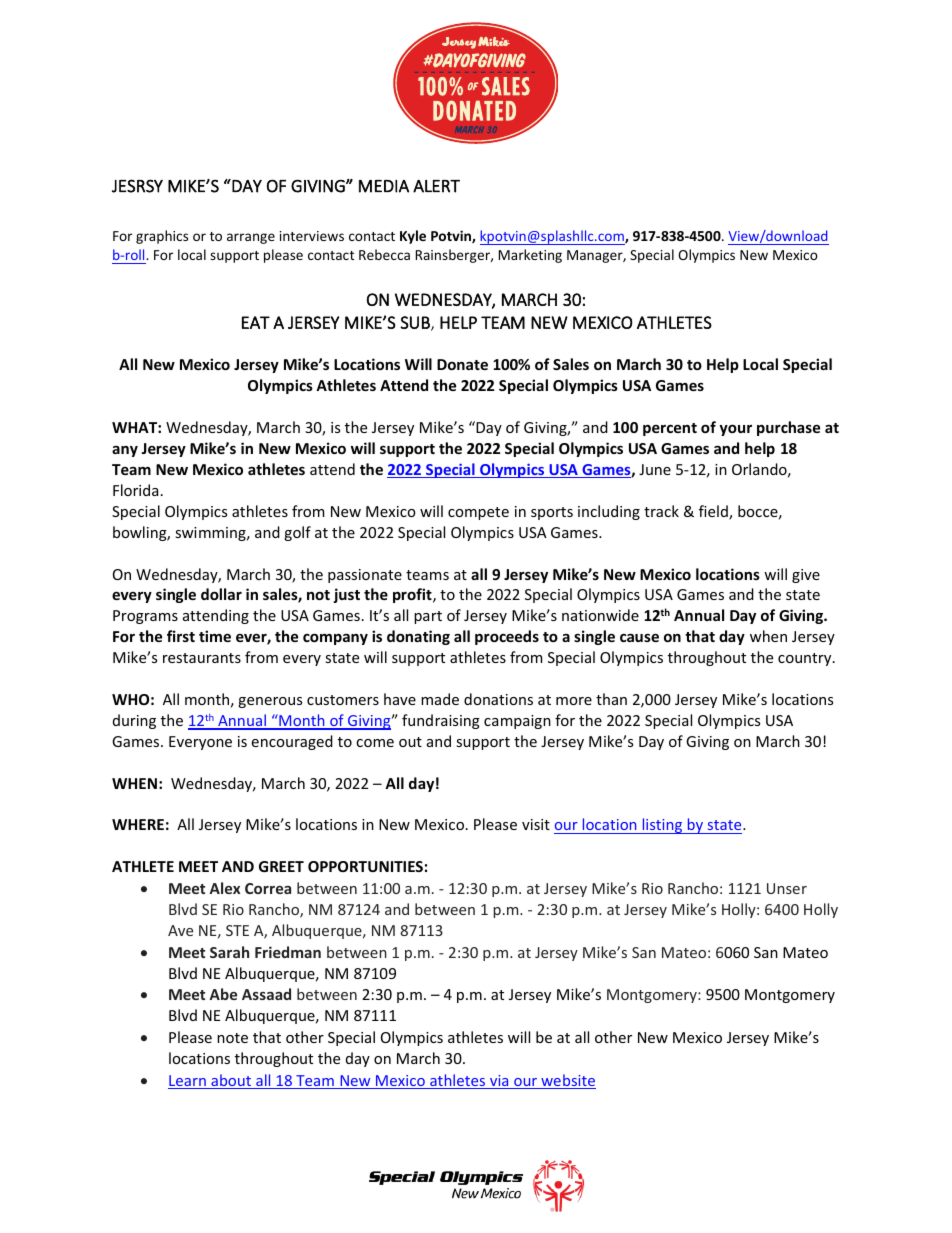 The image size is (952, 1233). What do you see at coordinates (251, 238) in the image?
I see `arrange` at bounding box center [251, 238].
